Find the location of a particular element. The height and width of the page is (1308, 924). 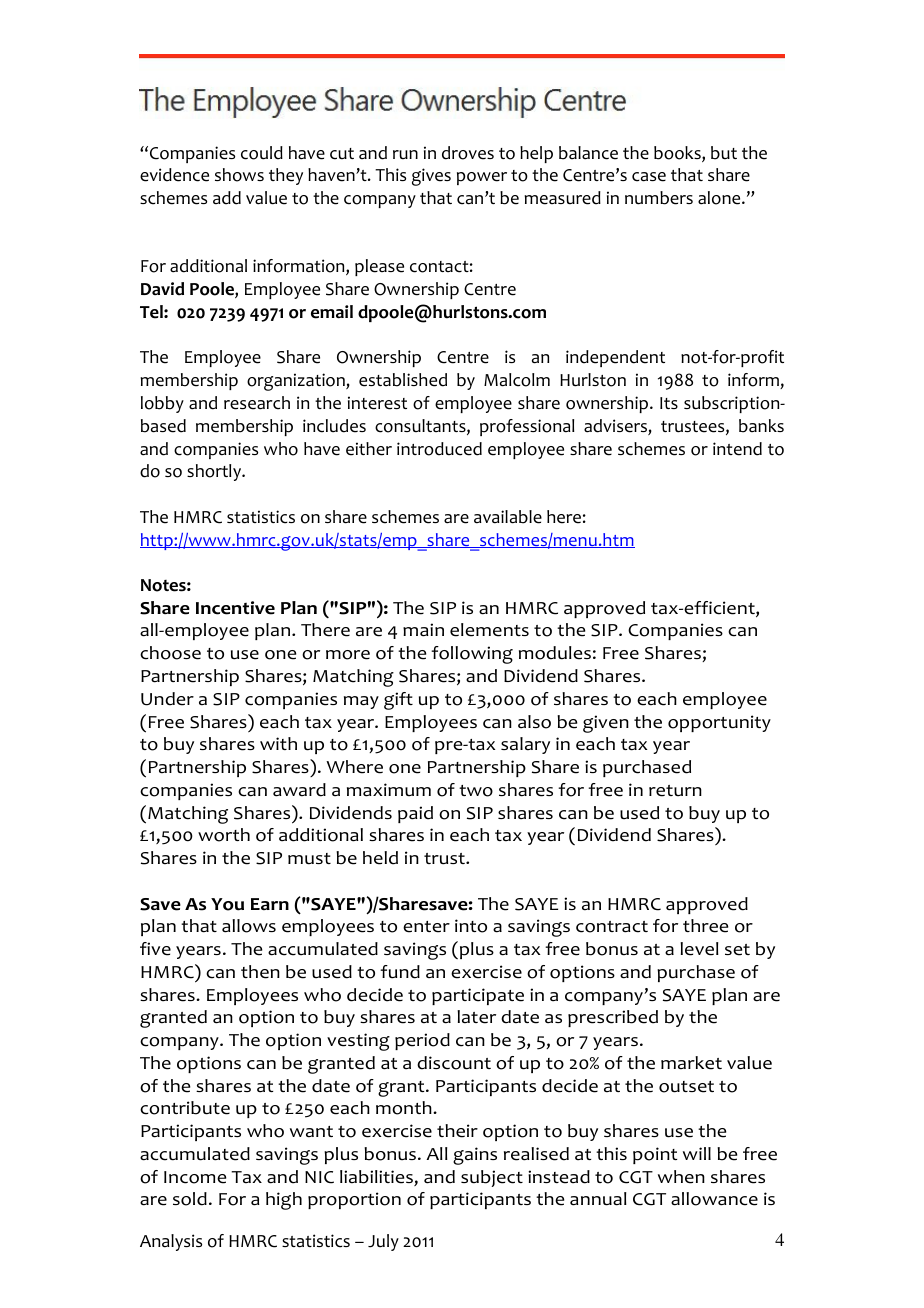

Its is located at coordinates (669, 403).
